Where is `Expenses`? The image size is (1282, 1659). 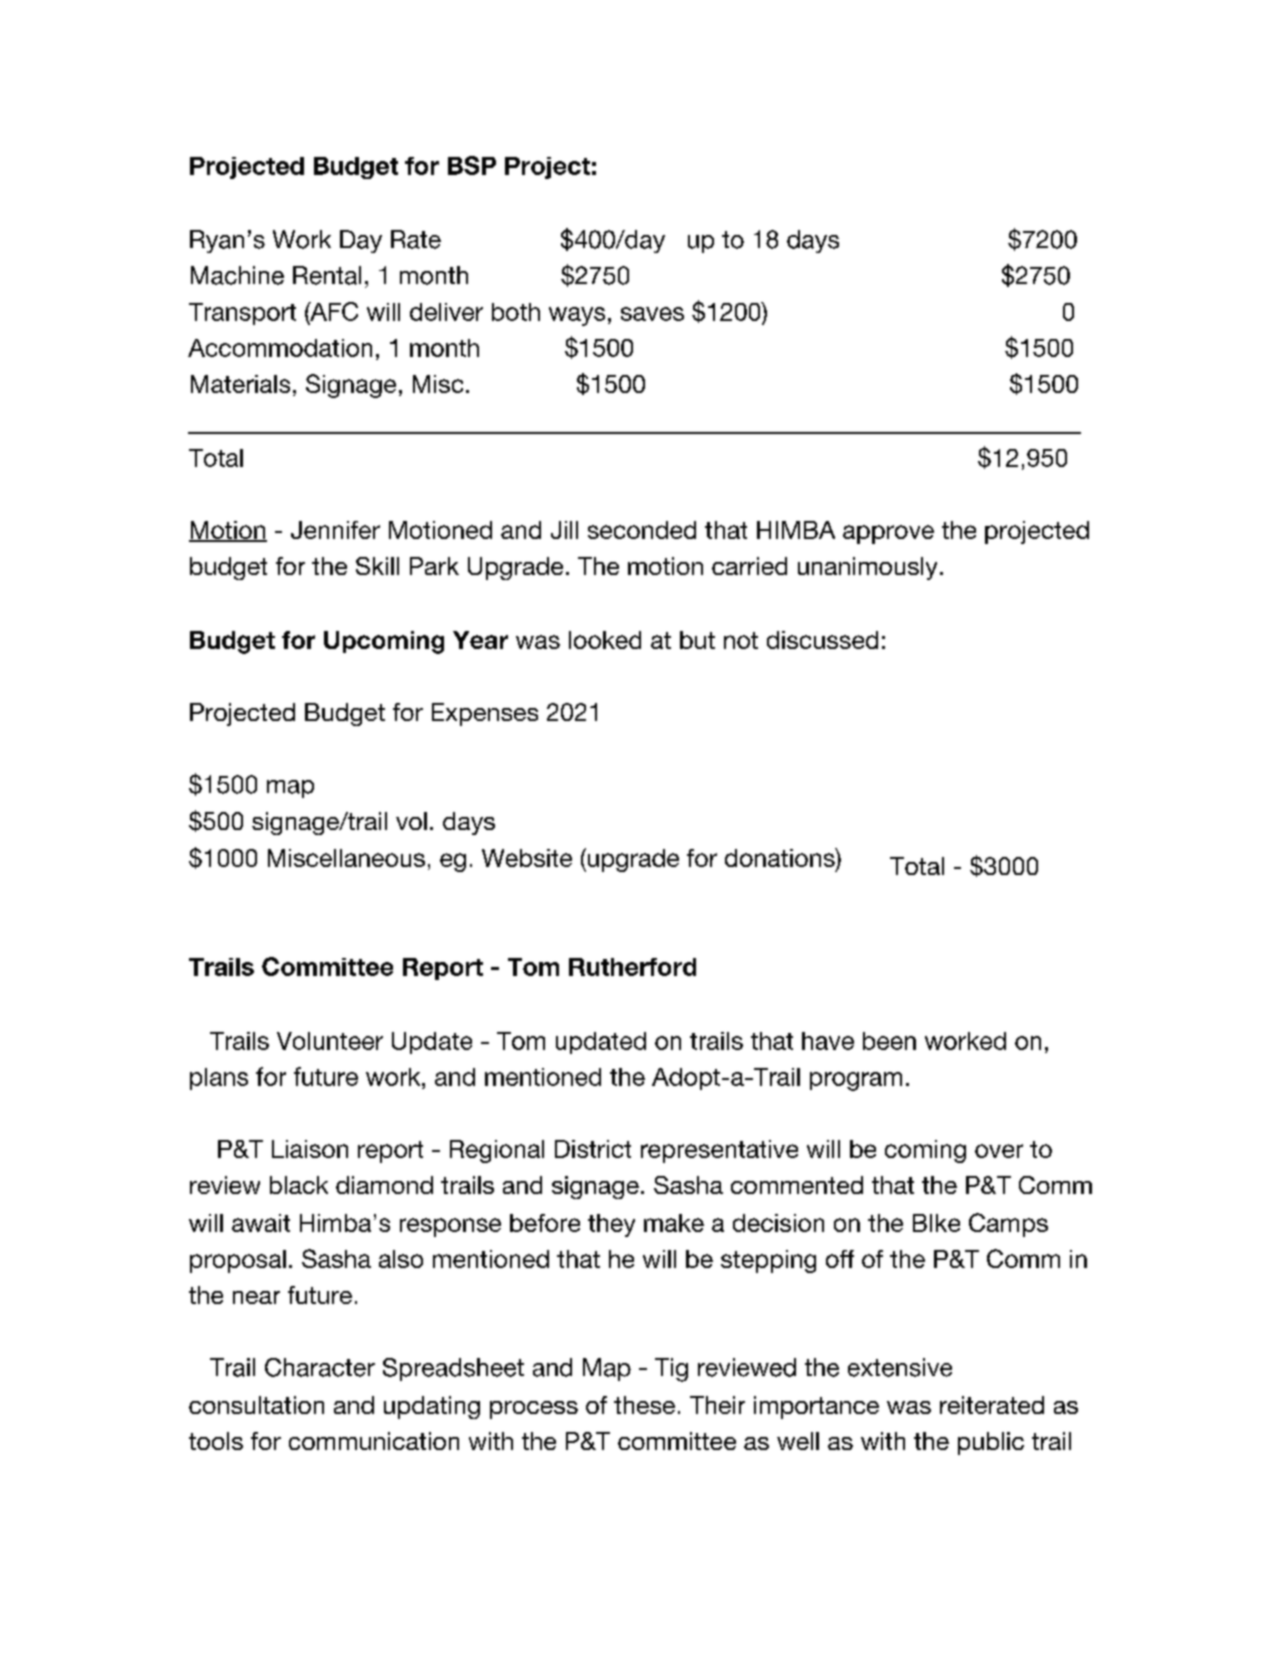
Expenses is located at coordinates (485, 714).
